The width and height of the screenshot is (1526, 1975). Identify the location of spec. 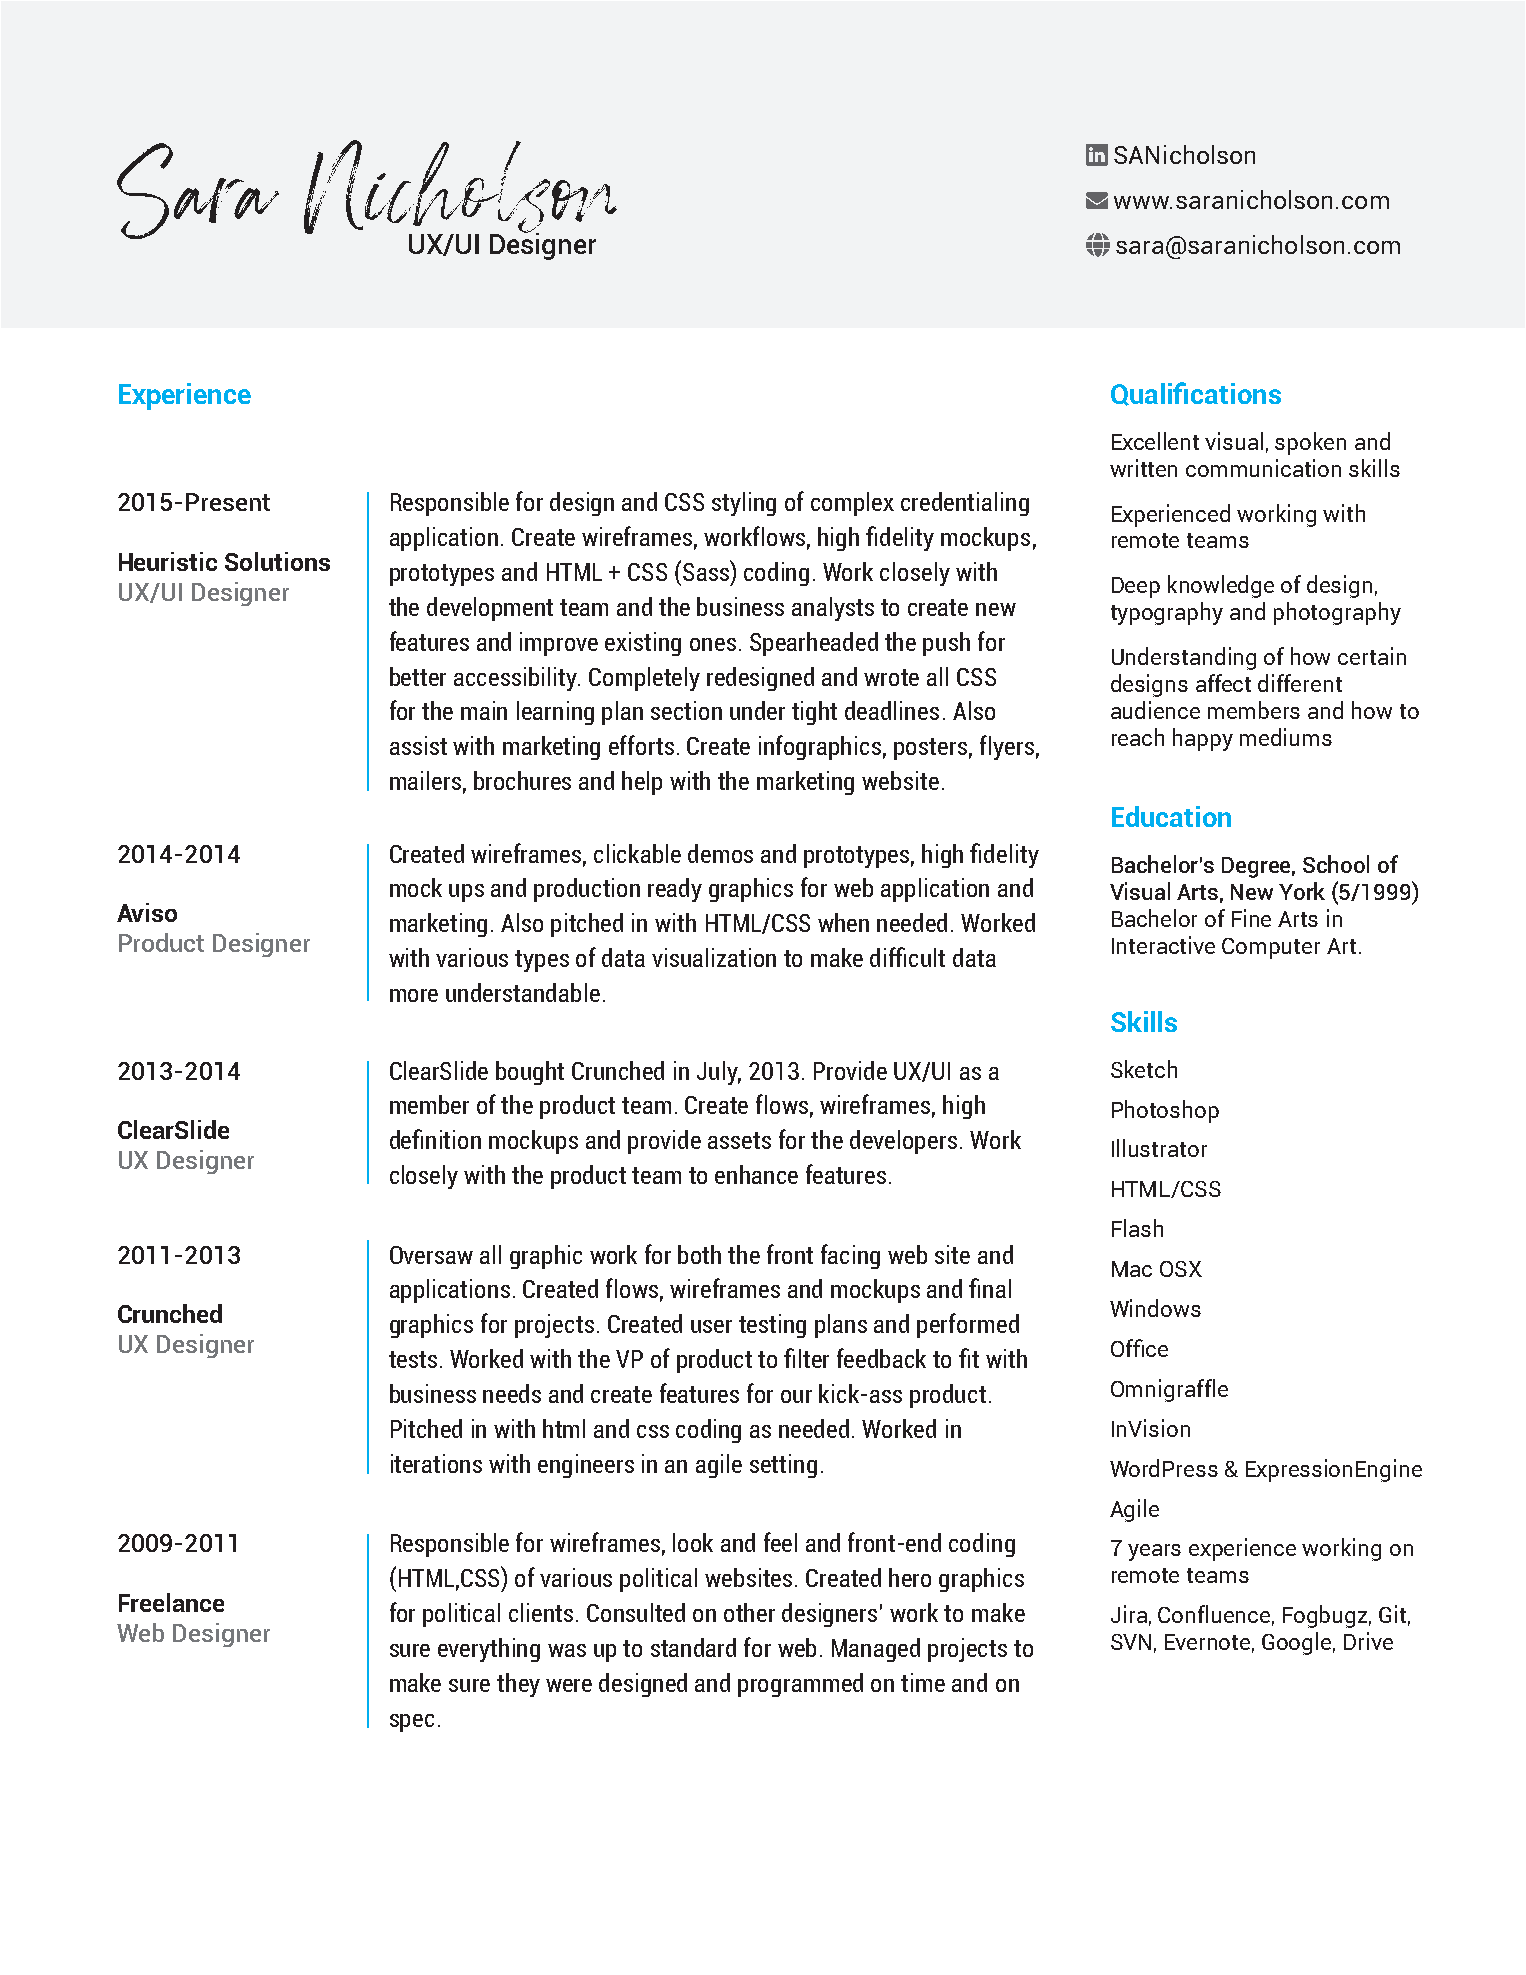
(412, 1723).
